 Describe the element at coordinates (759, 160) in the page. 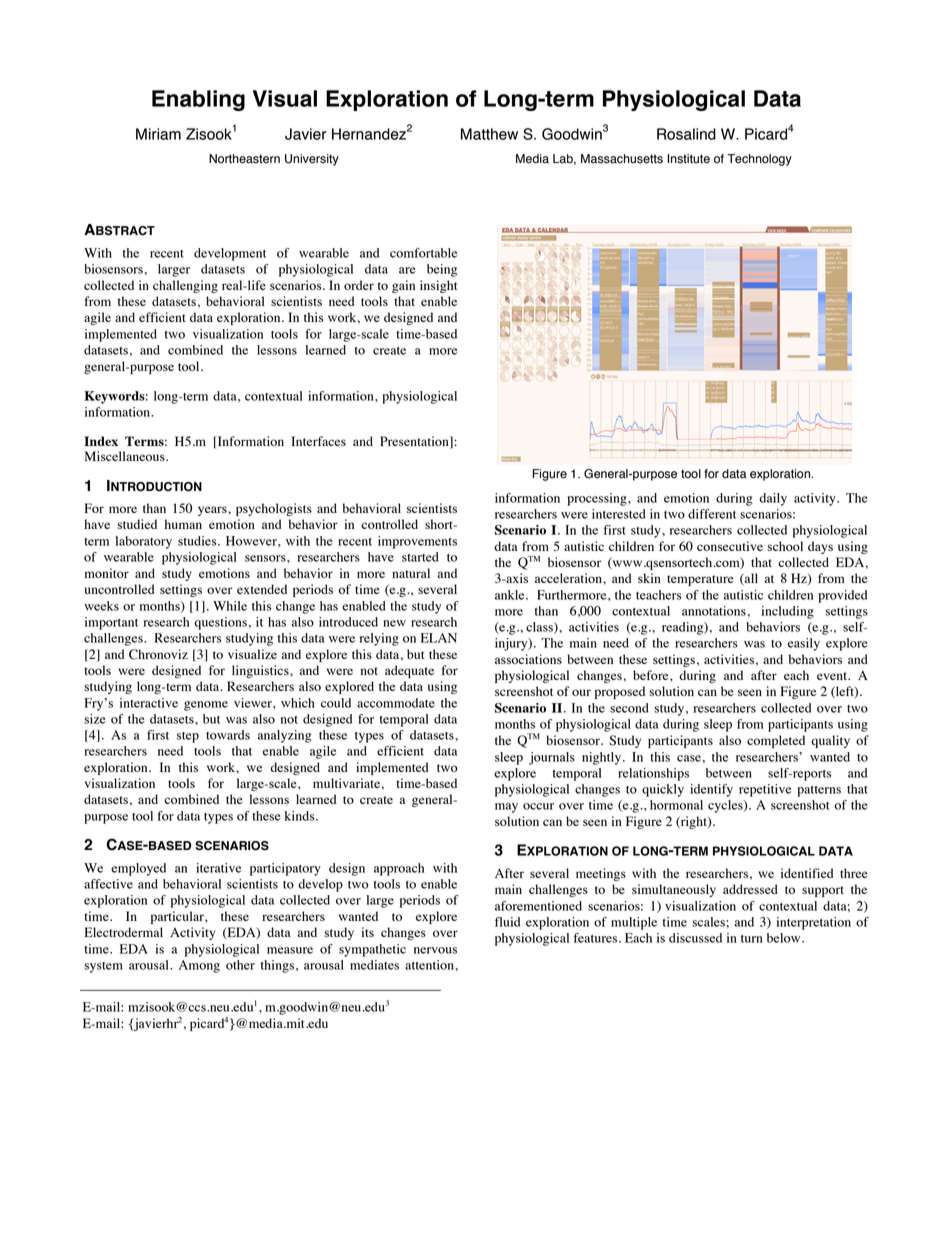

I see `Technology` at that location.
